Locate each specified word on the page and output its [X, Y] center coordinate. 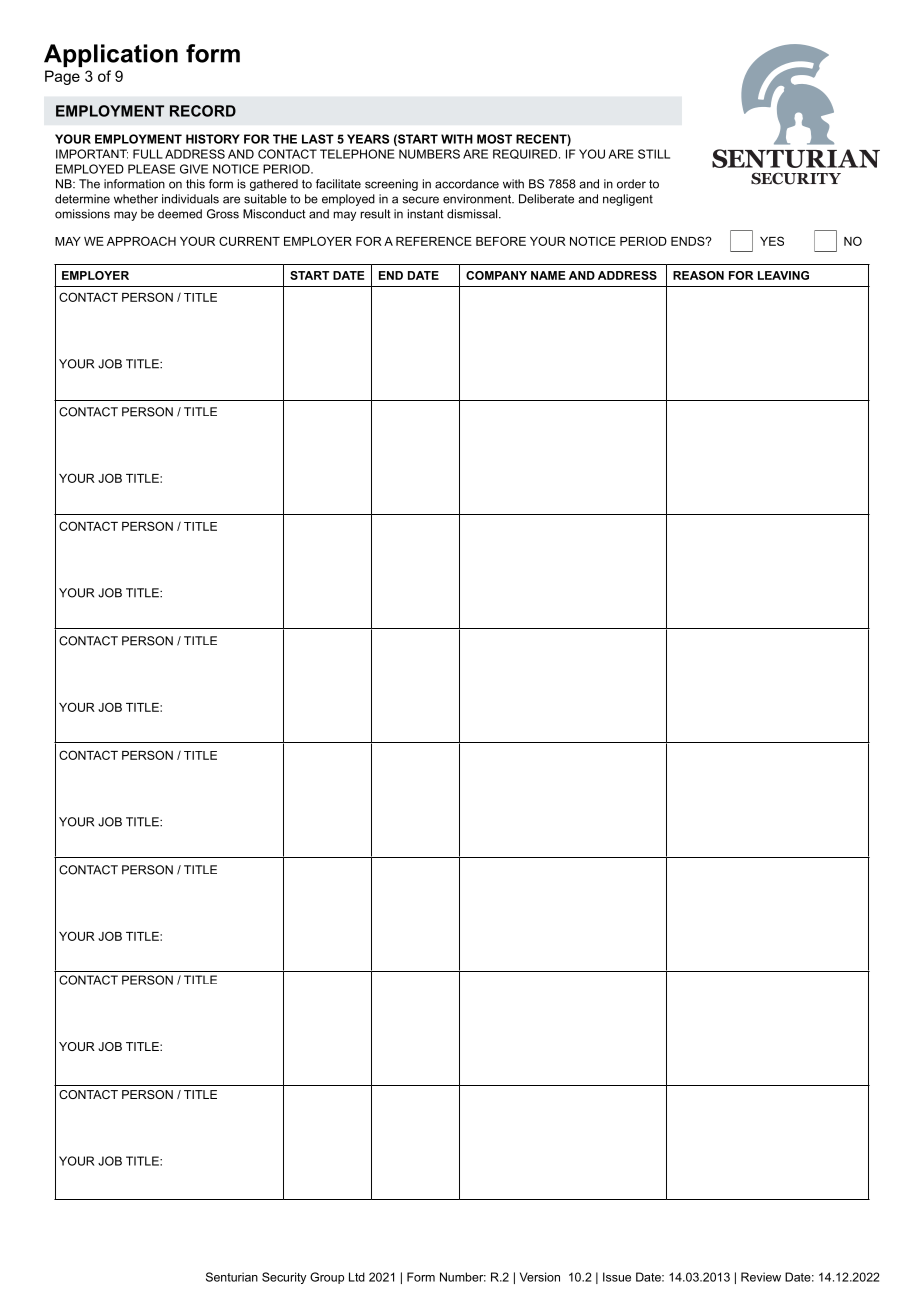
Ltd [357, 1277]
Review [761, 1277]
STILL [654, 154]
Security [284, 1278]
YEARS [368, 139]
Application [111, 55]
